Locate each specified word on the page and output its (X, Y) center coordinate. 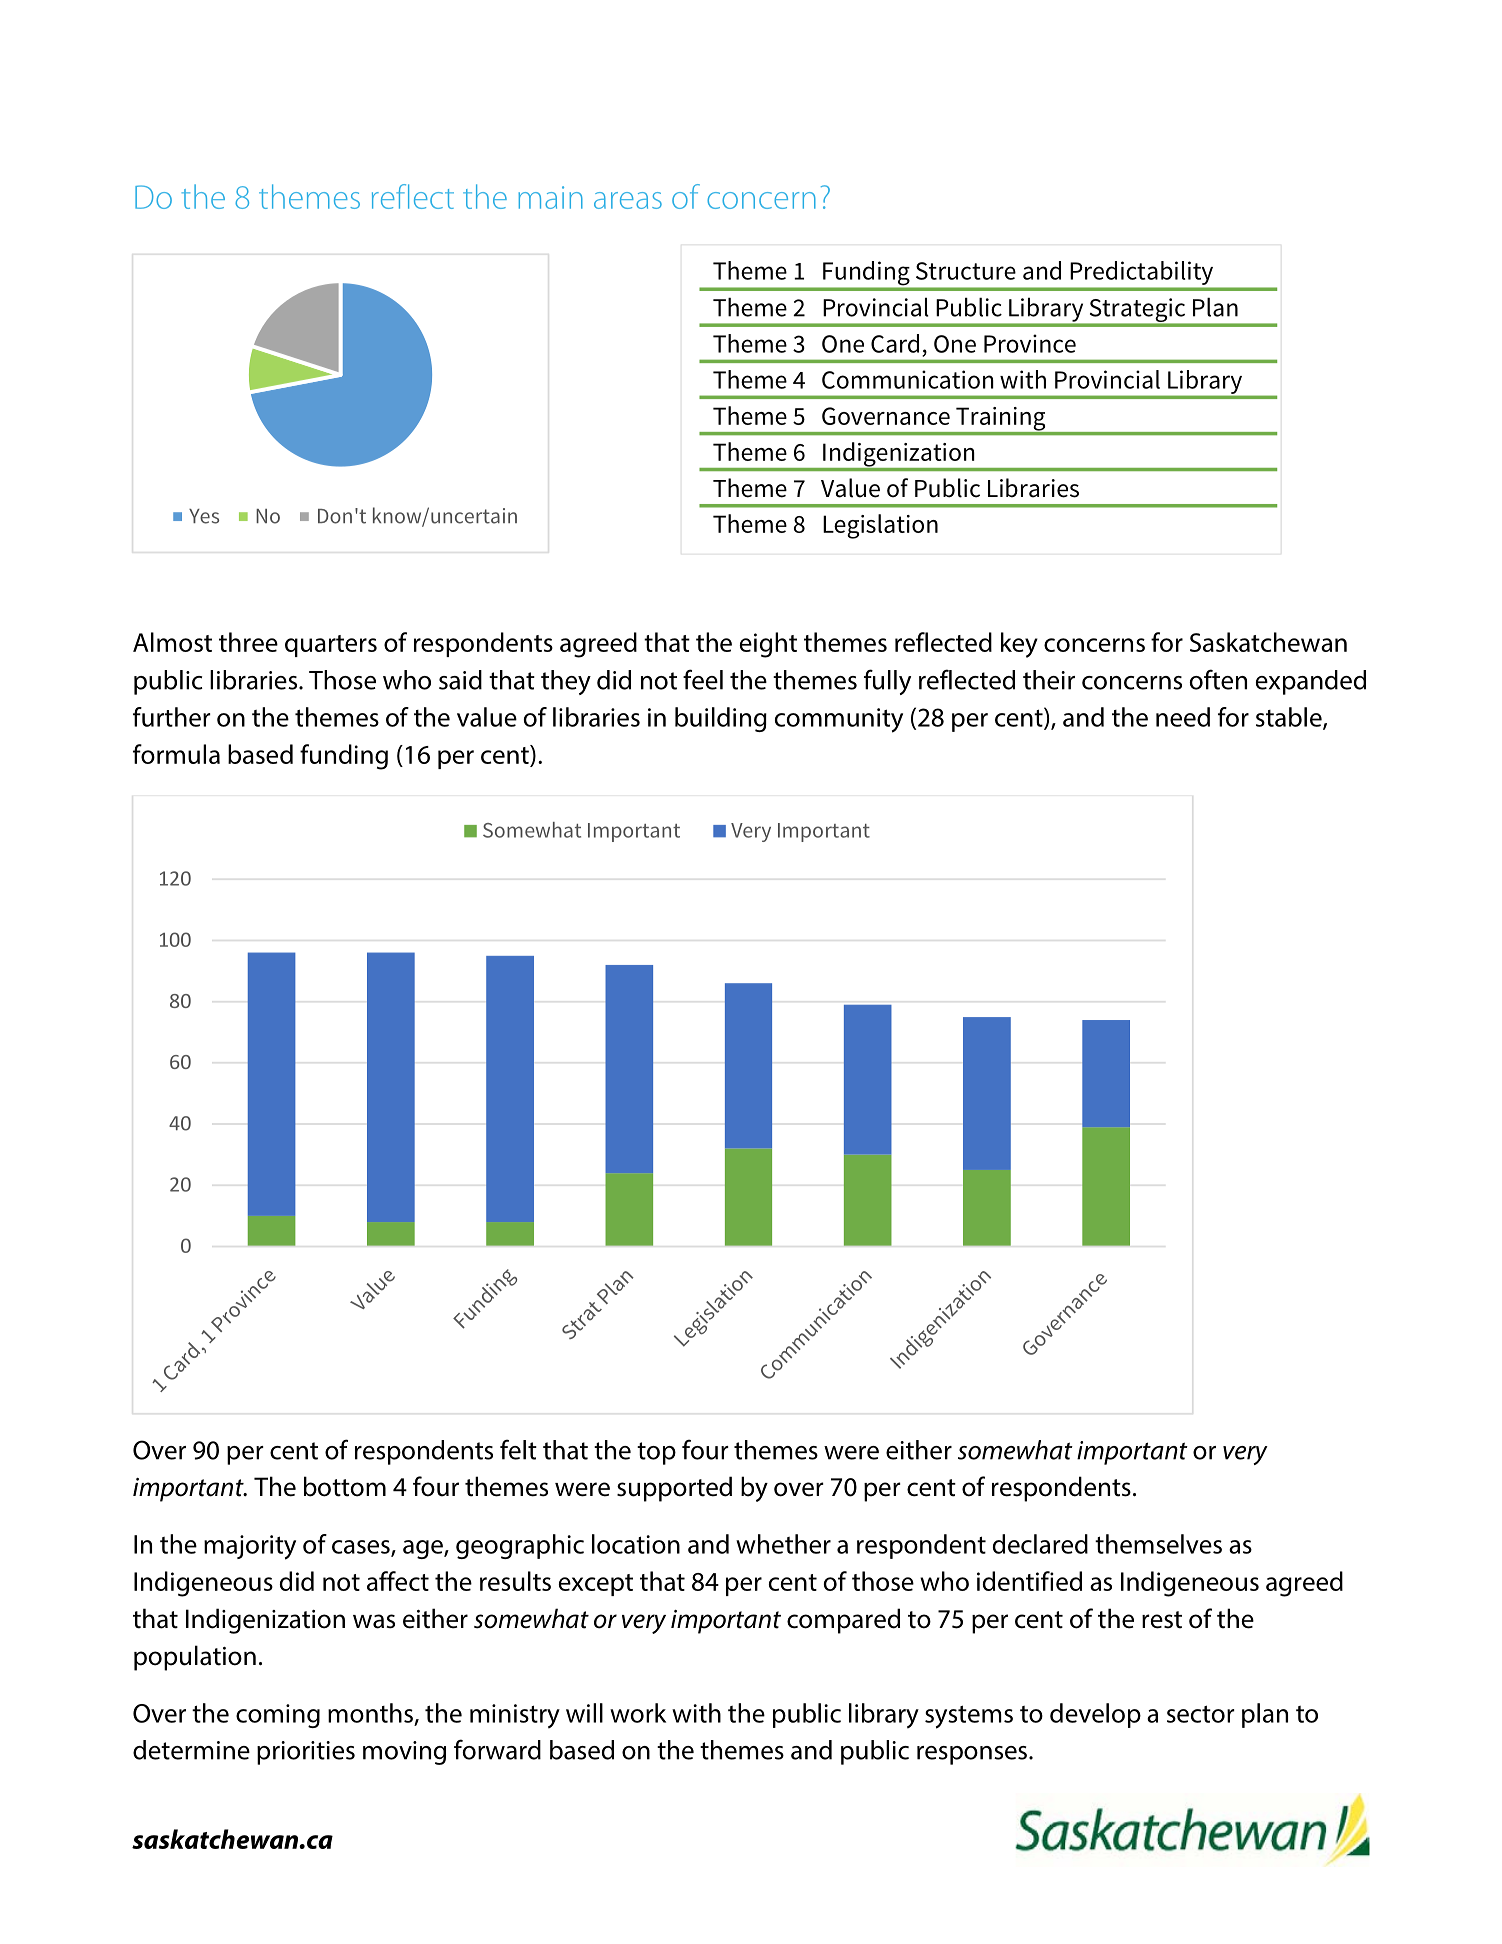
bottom (345, 1486)
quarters (331, 646)
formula (176, 754)
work (638, 1713)
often (1218, 679)
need (1183, 717)
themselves (1158, 1544)
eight (768, 645)
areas (628, 200)
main (550, 197)
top (656, 1453)
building (721, 719)
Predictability (1142, 273)
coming (278, 1716)
